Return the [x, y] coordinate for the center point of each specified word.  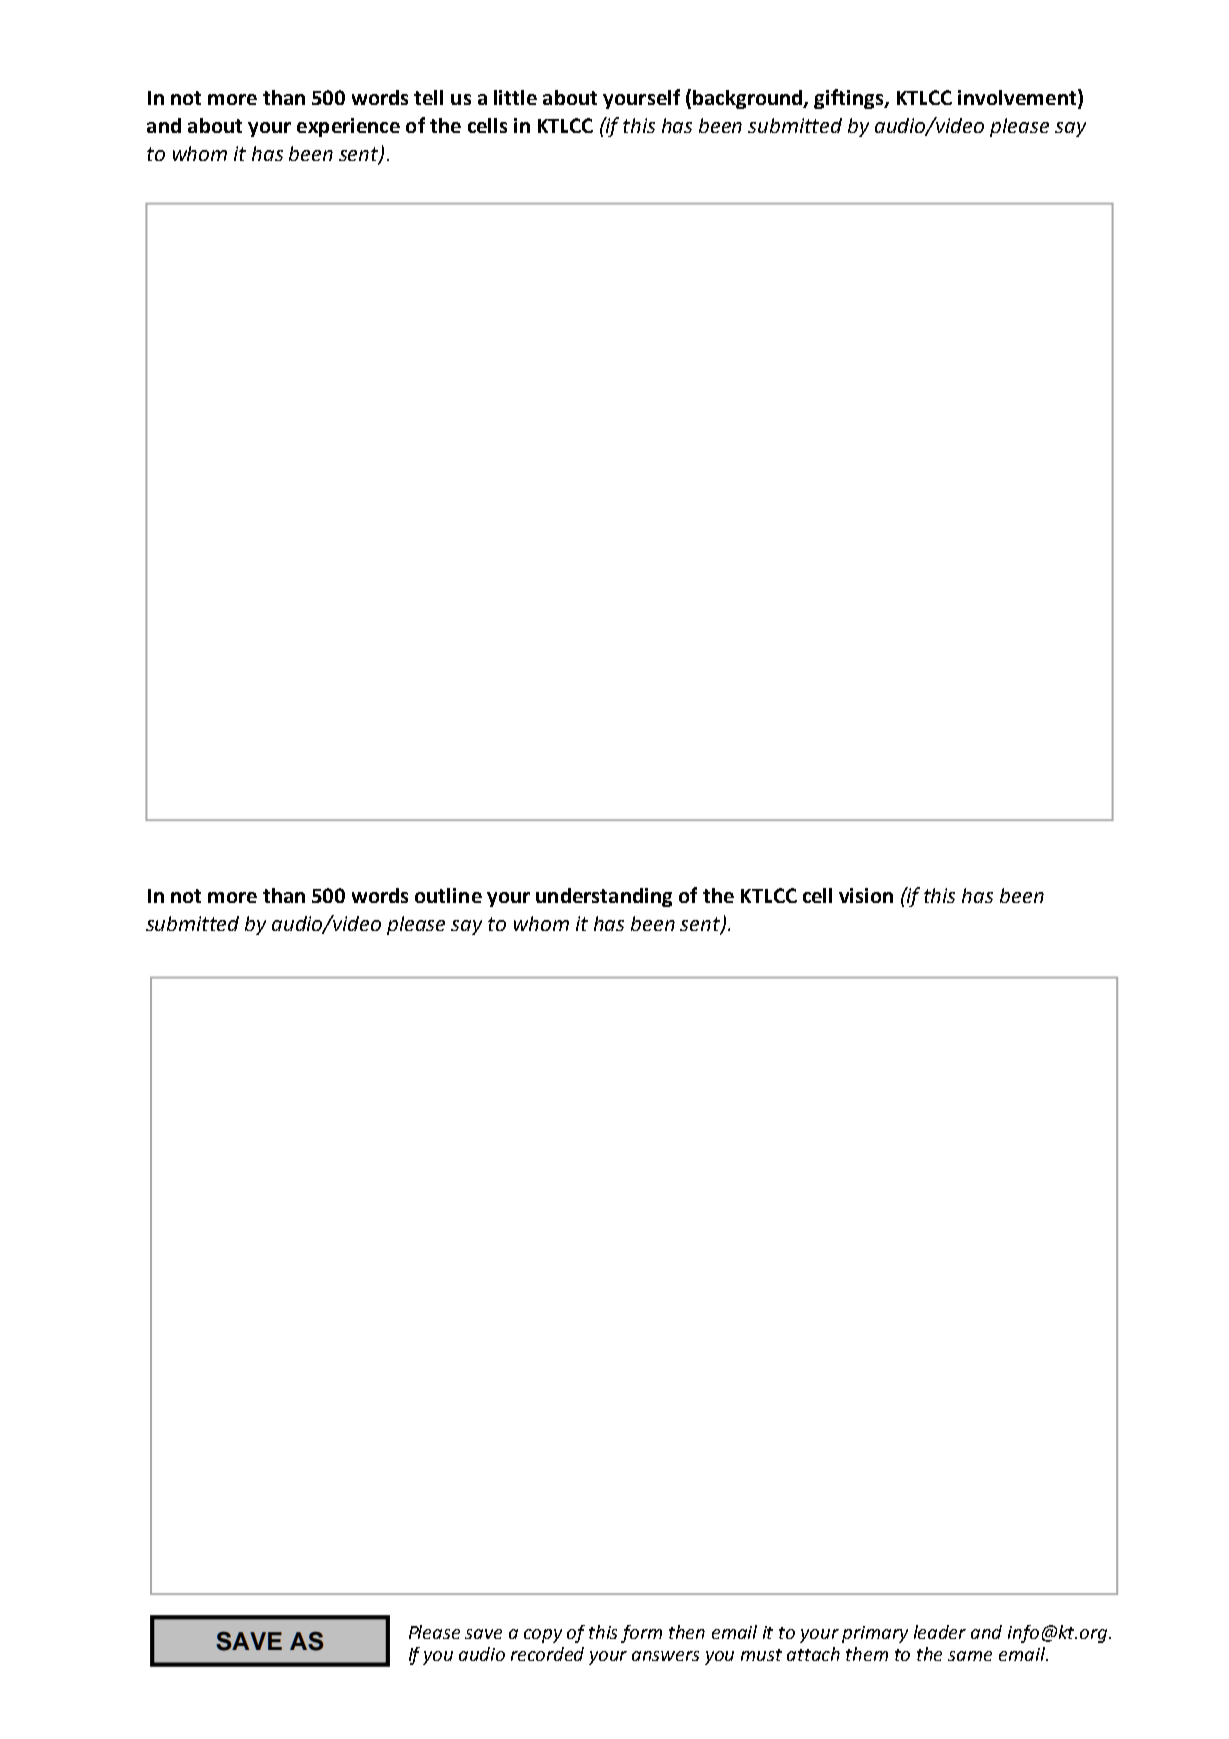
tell [428, 97]
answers [665, 1656]
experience [348, 127]
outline [448, 895]
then [687, 1632]
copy [543, 1636]
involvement [1018, 98]
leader [940, 1632]
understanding [604, 897]
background [749, 99]
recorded [547, 1654]
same [970, 1656]
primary [875, 1634]
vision [866, 895]
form [641, 1634]
